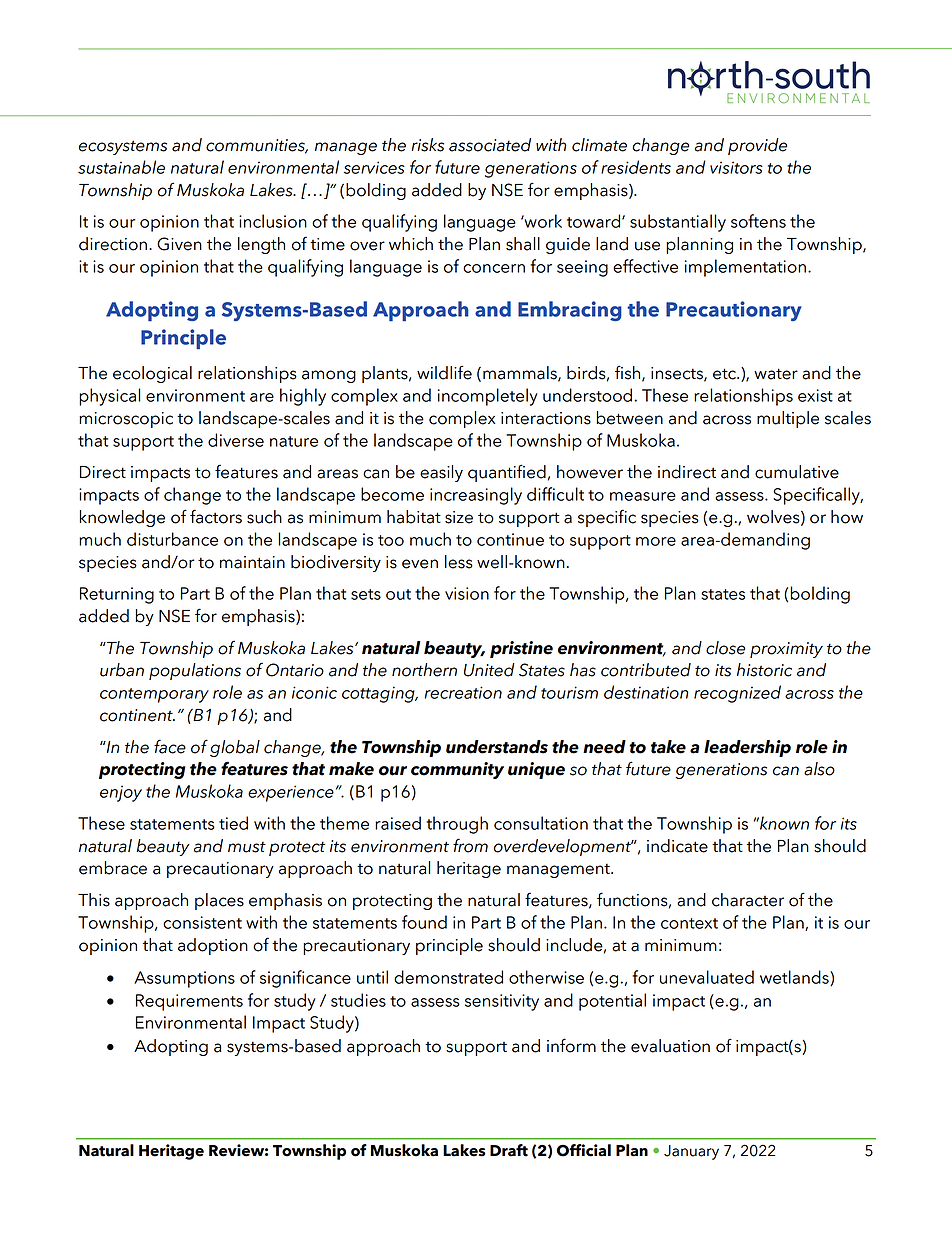  Describe the element at coordinates (126, 420) in the page. I see `microscopic` at that location.
